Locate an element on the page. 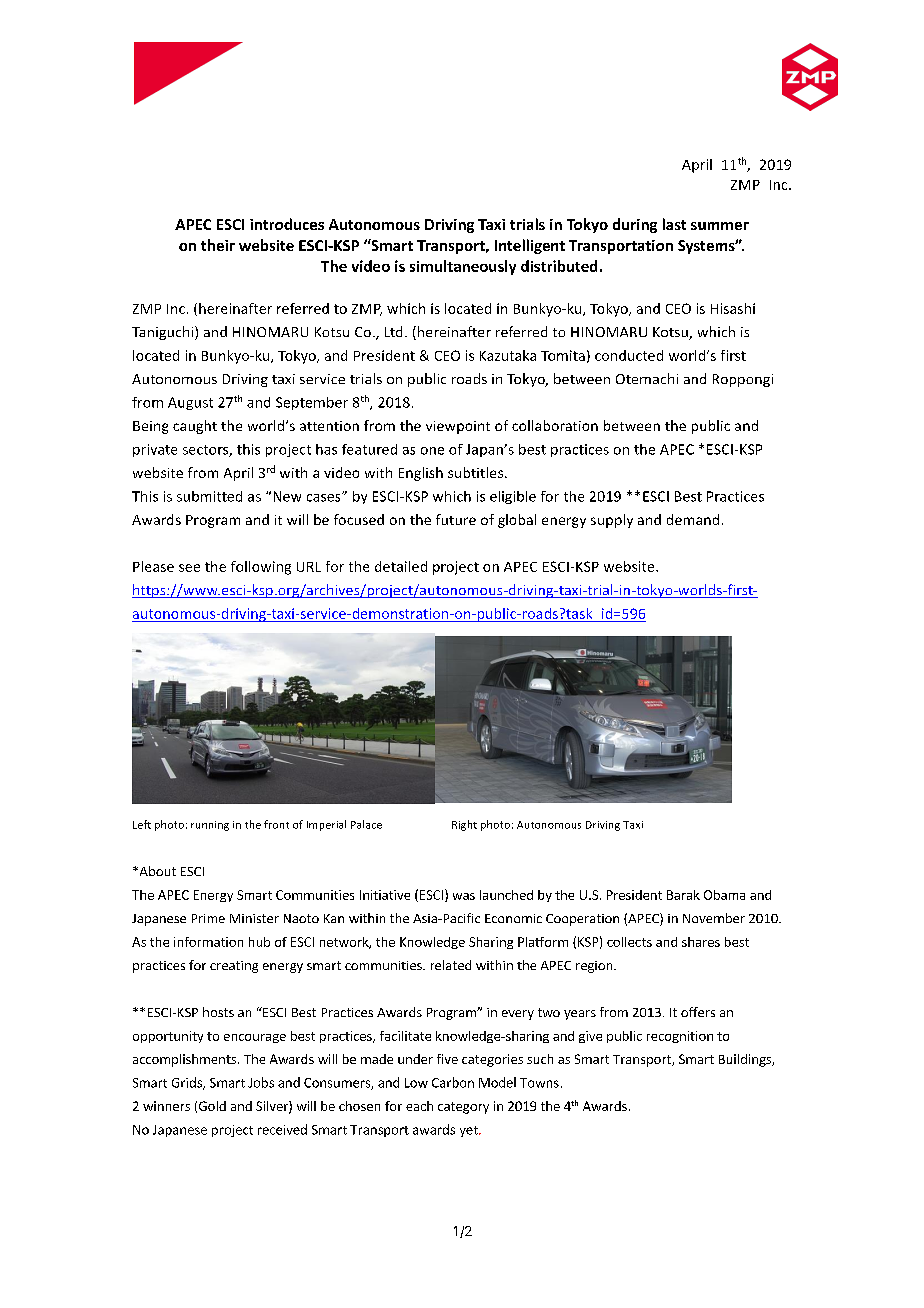 The width and height of the page is (924, 1308). last is located at coordinates (674, 224).
